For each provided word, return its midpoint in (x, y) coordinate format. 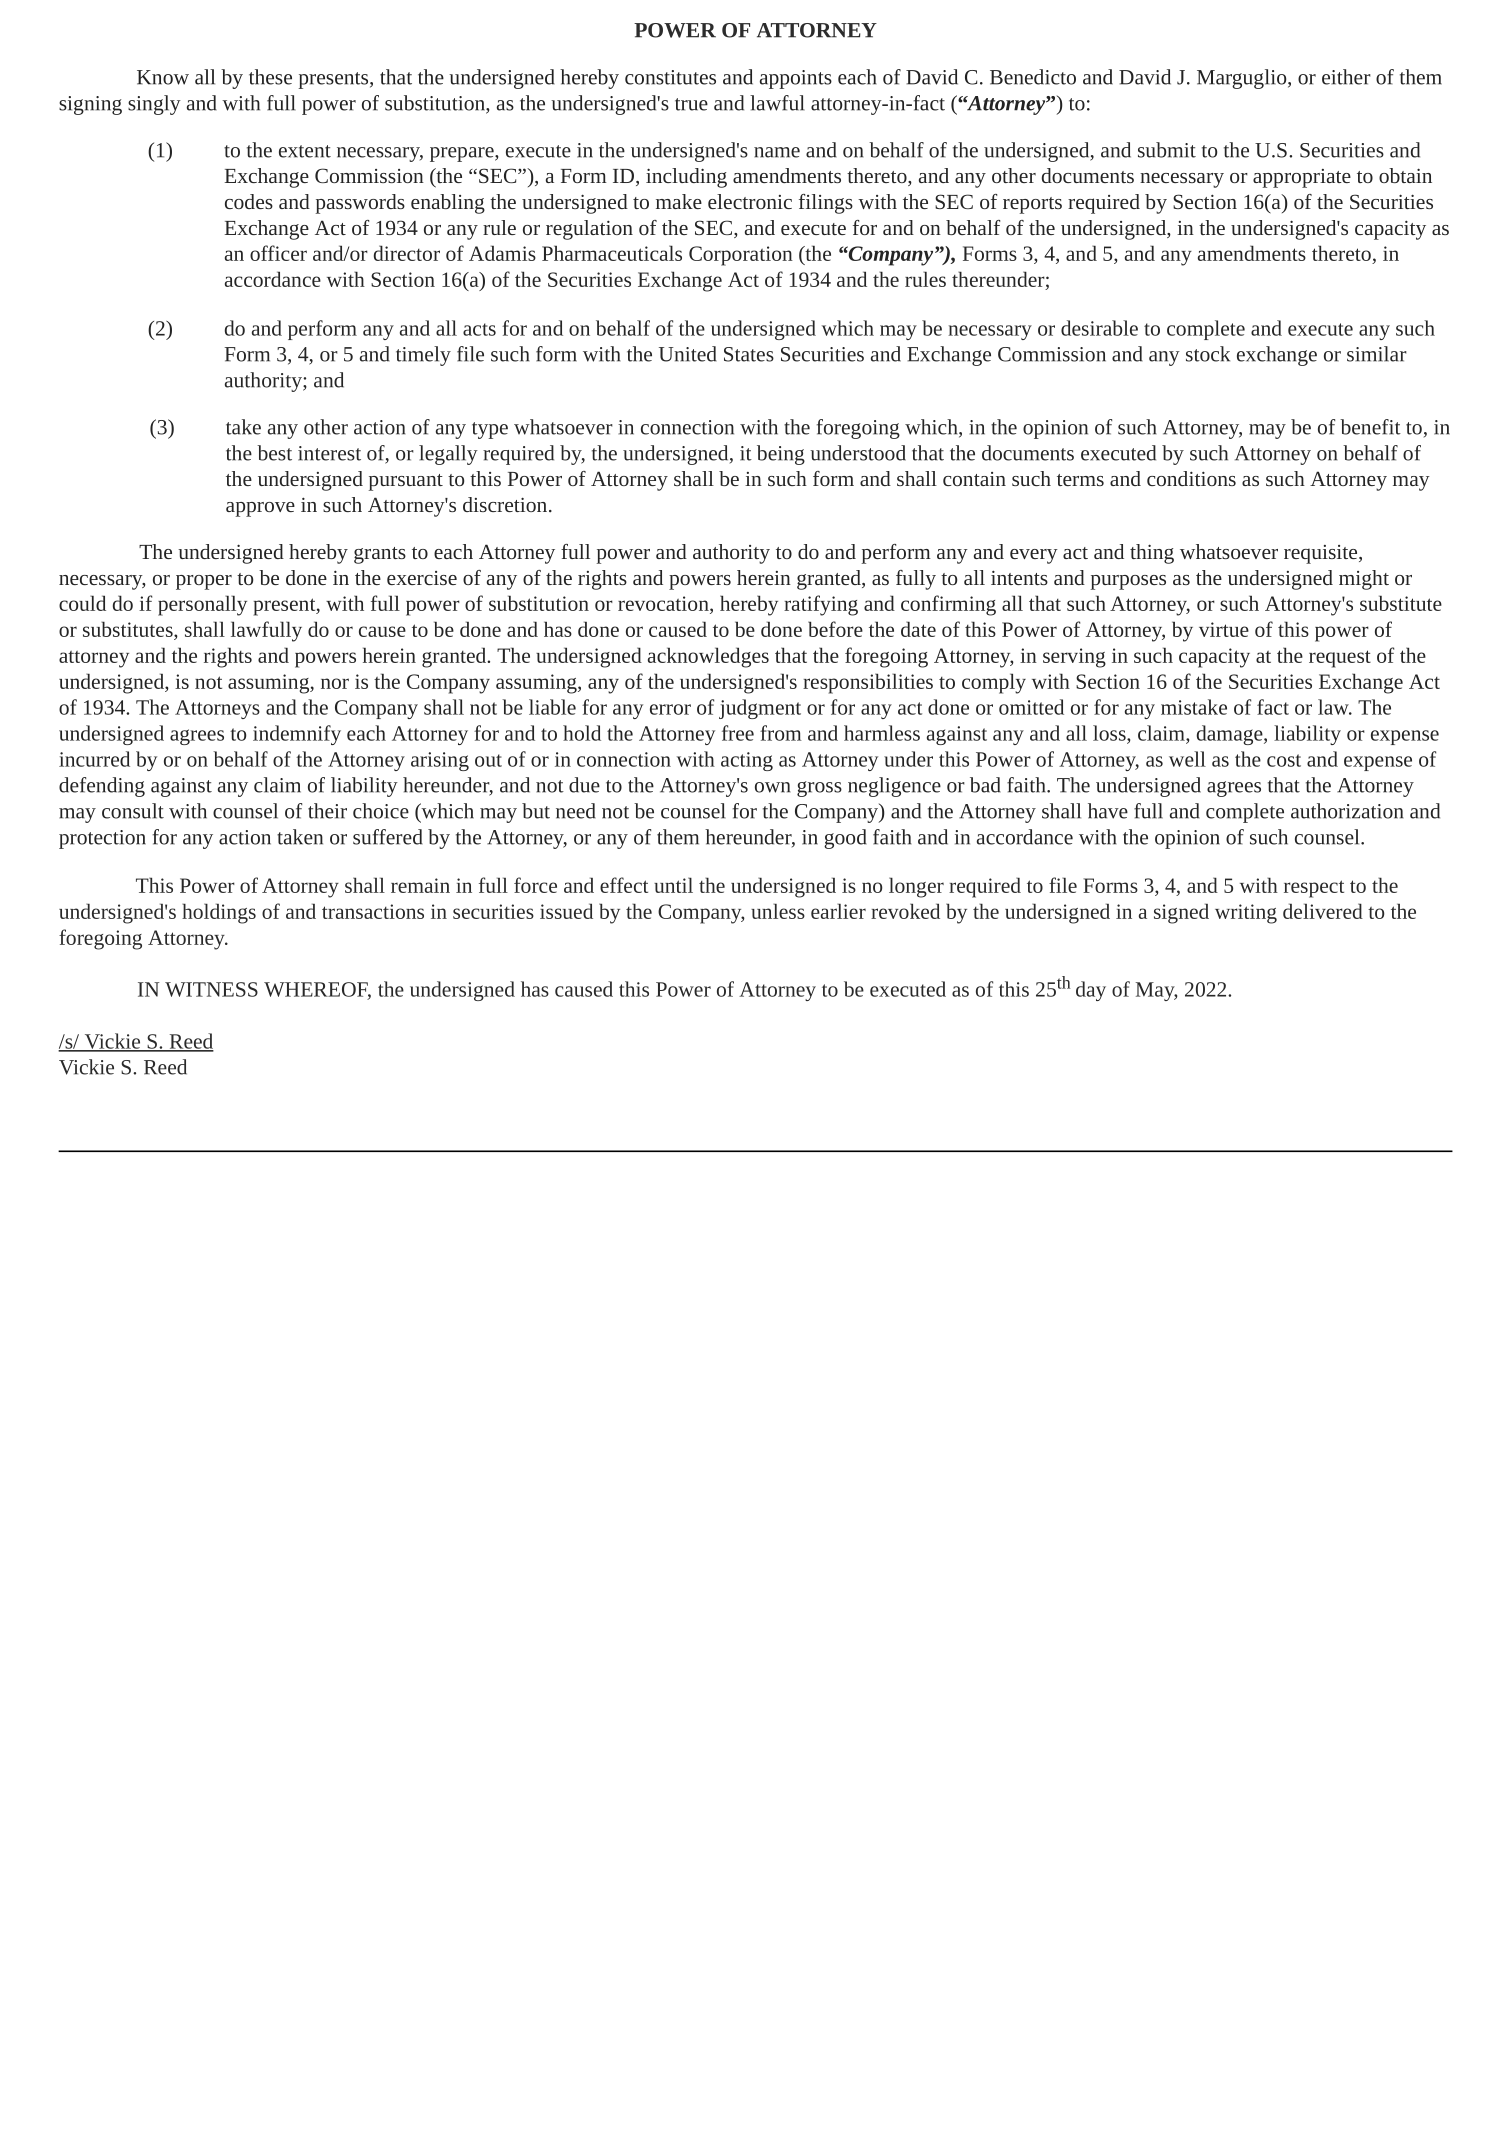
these (270, 77)
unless (778, 911)
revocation (664, 605)
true (691, 104)
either (1346, 77)
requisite (1322, 554)
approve (260, 509)
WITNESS (211, 989)
